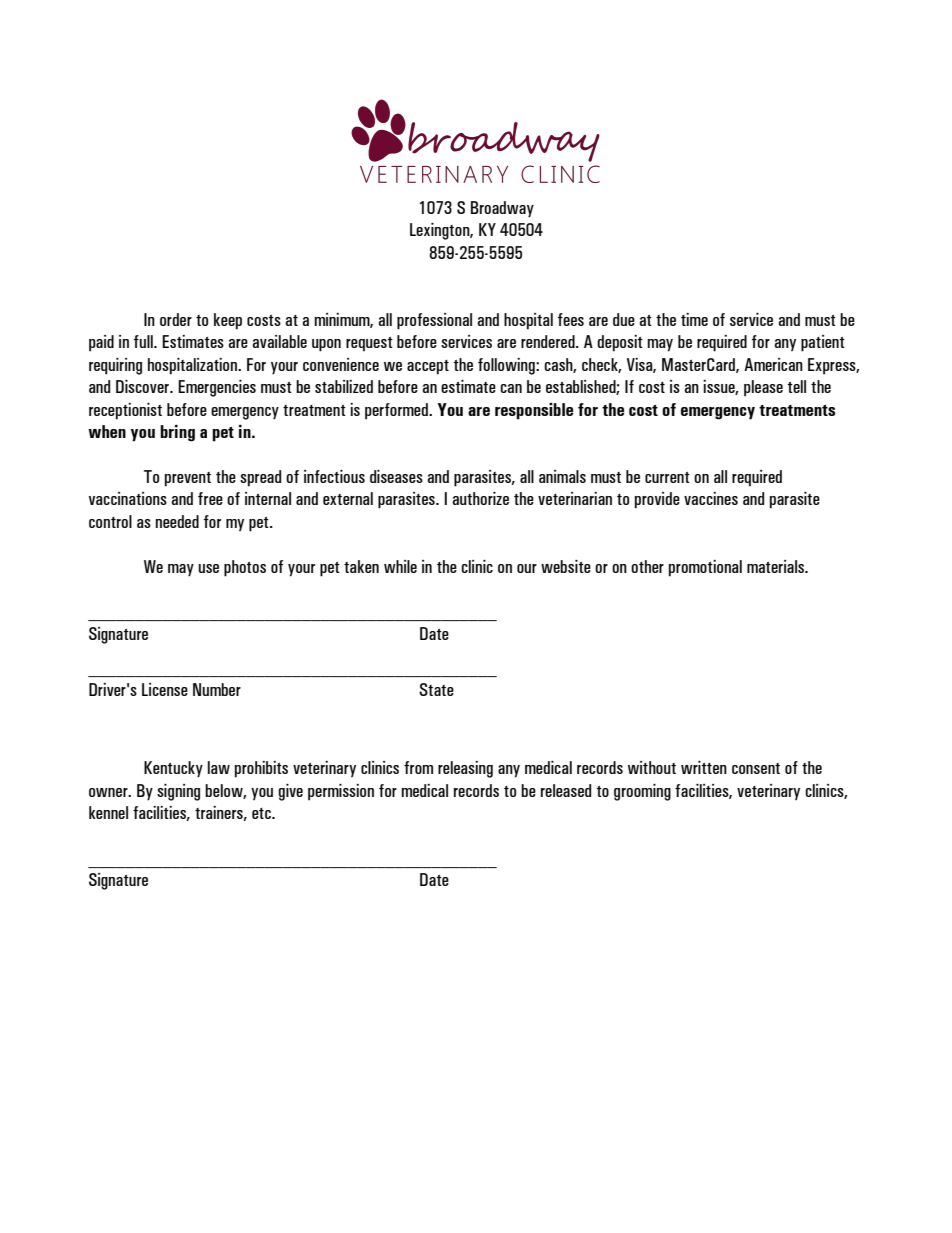 Image resolution: width=952 pixels, height=1233 pixels. What do you see at coordinates (165, 689) in the document?
I see `License` at bounding box center [165, 689].
